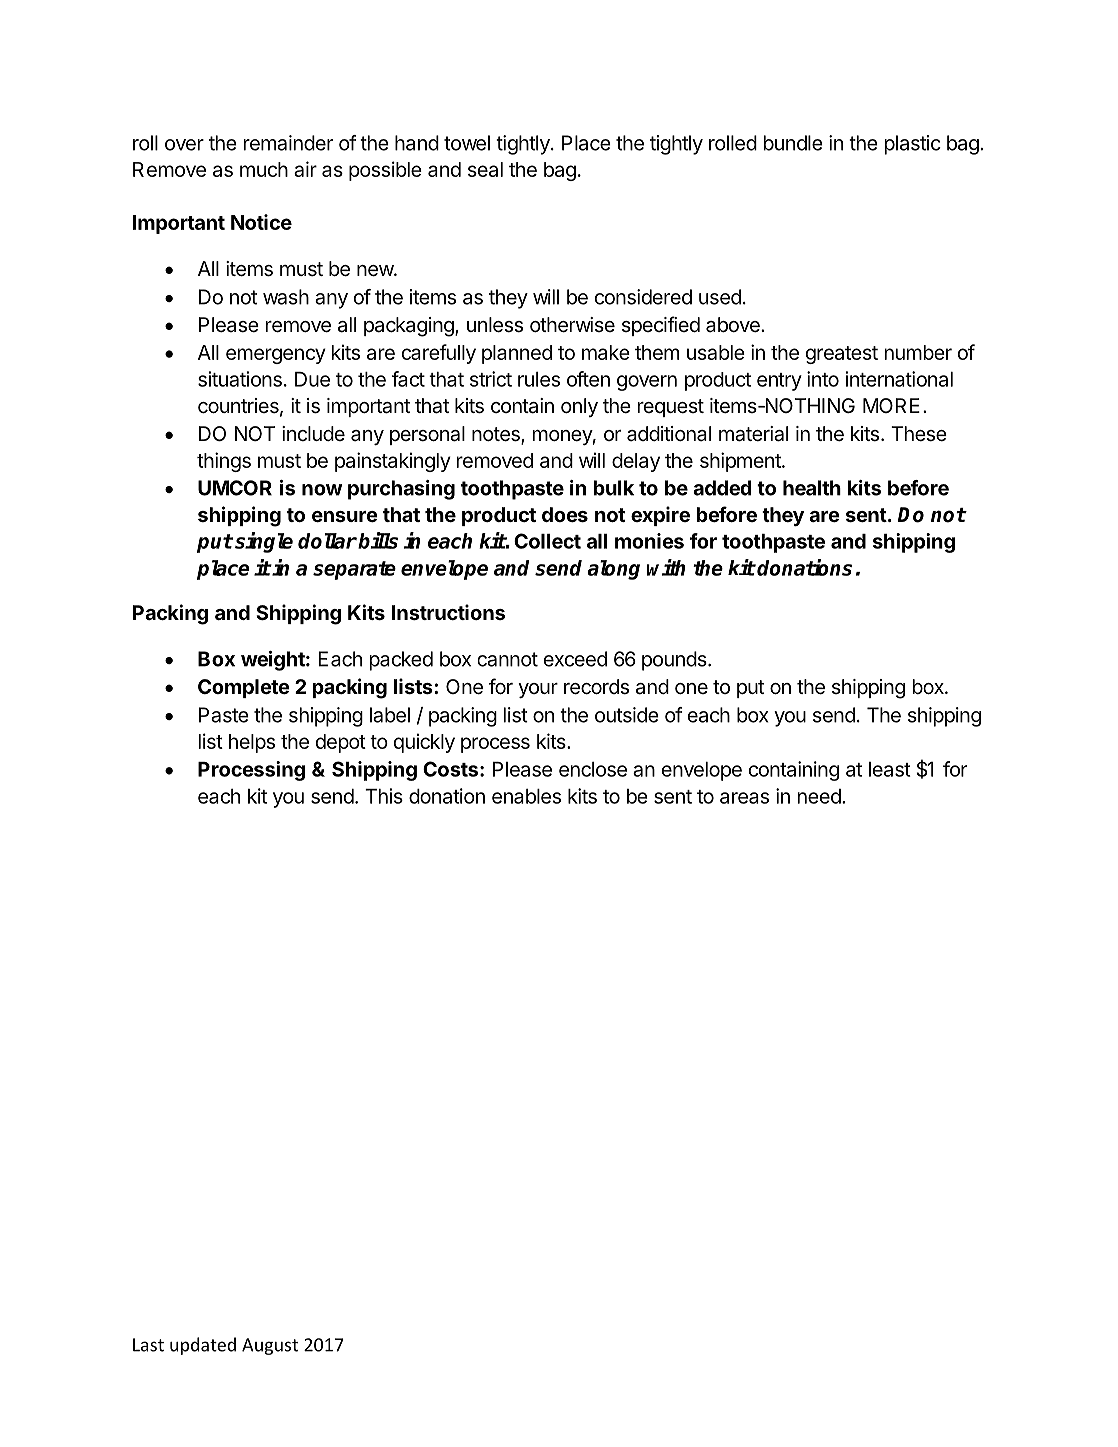 This screenshot has width=1118, height=1447. I want to click on August, so click(270, 1346).
